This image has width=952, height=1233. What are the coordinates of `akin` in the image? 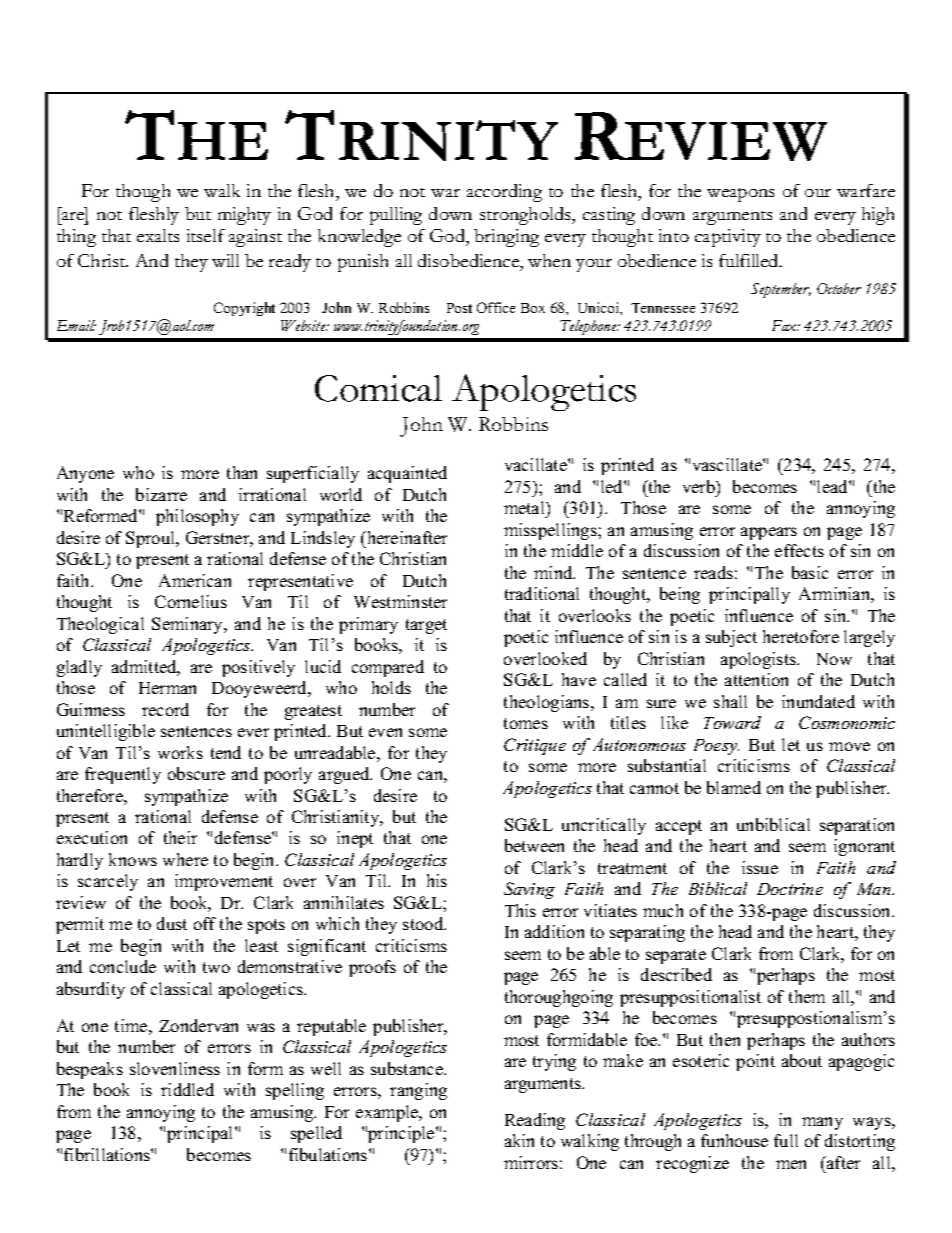 It's located at (519, 1140).
